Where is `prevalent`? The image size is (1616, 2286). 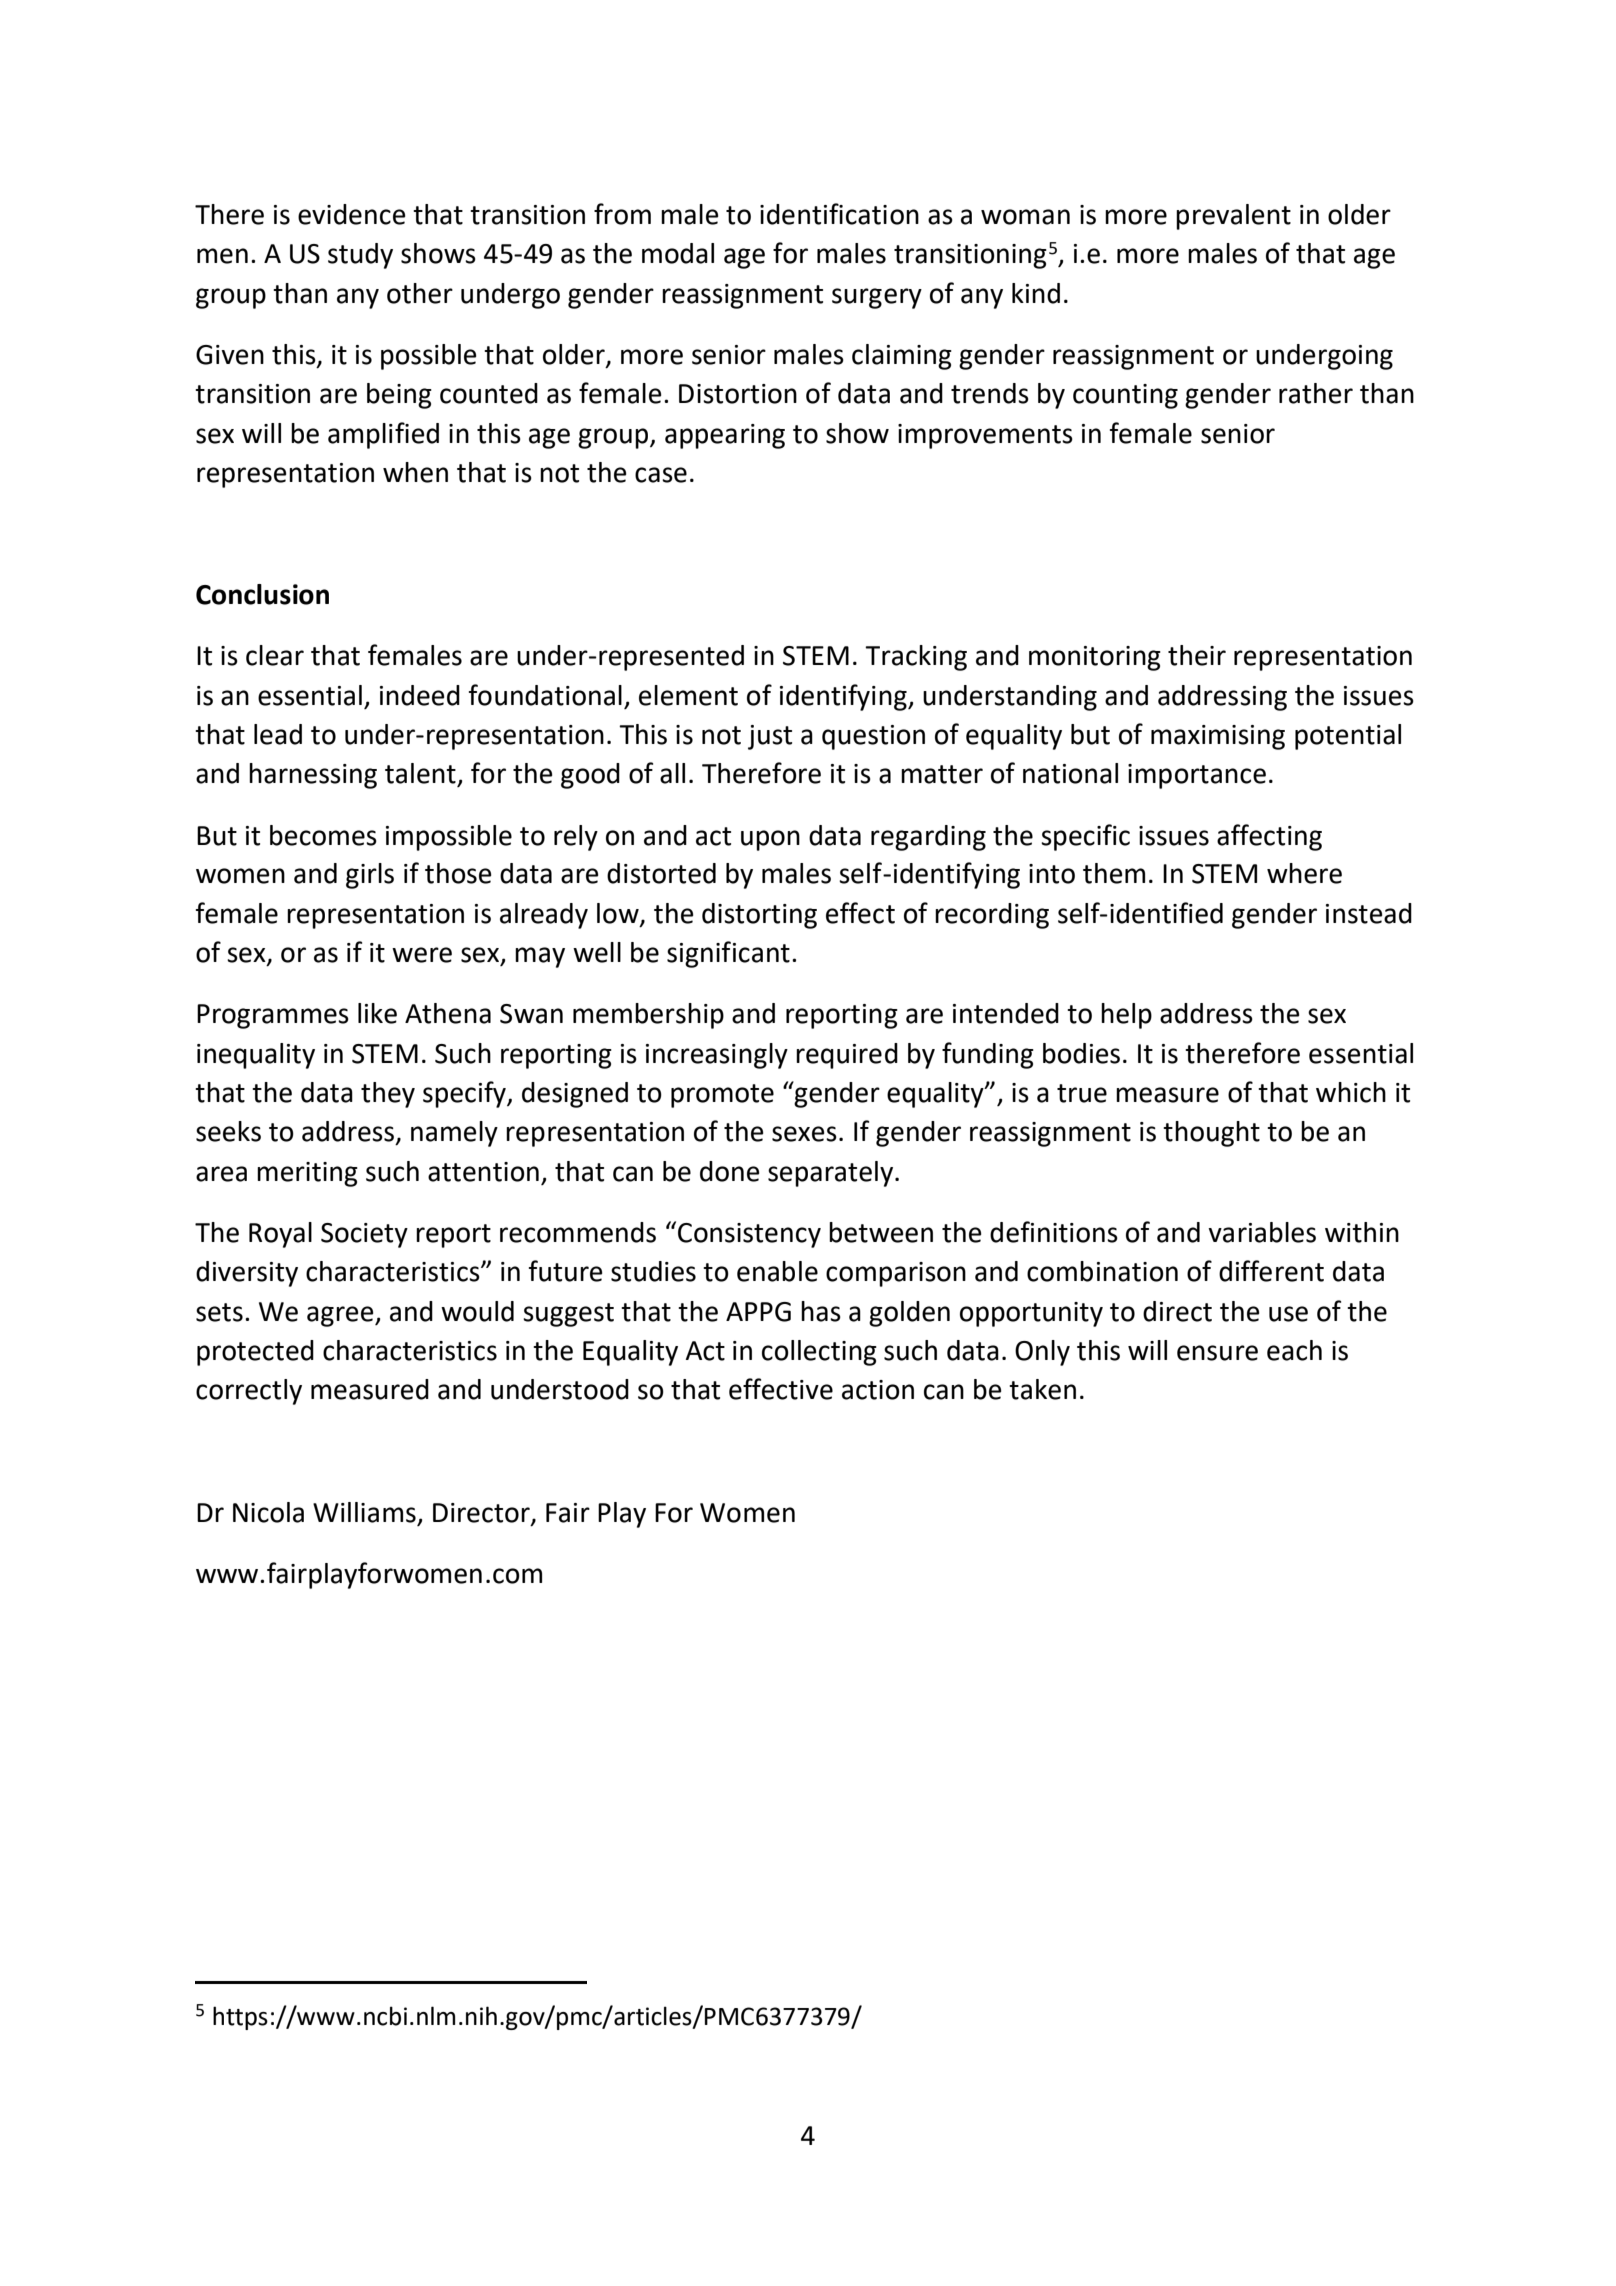 prevalent is located at coordinates (1233, 217).
